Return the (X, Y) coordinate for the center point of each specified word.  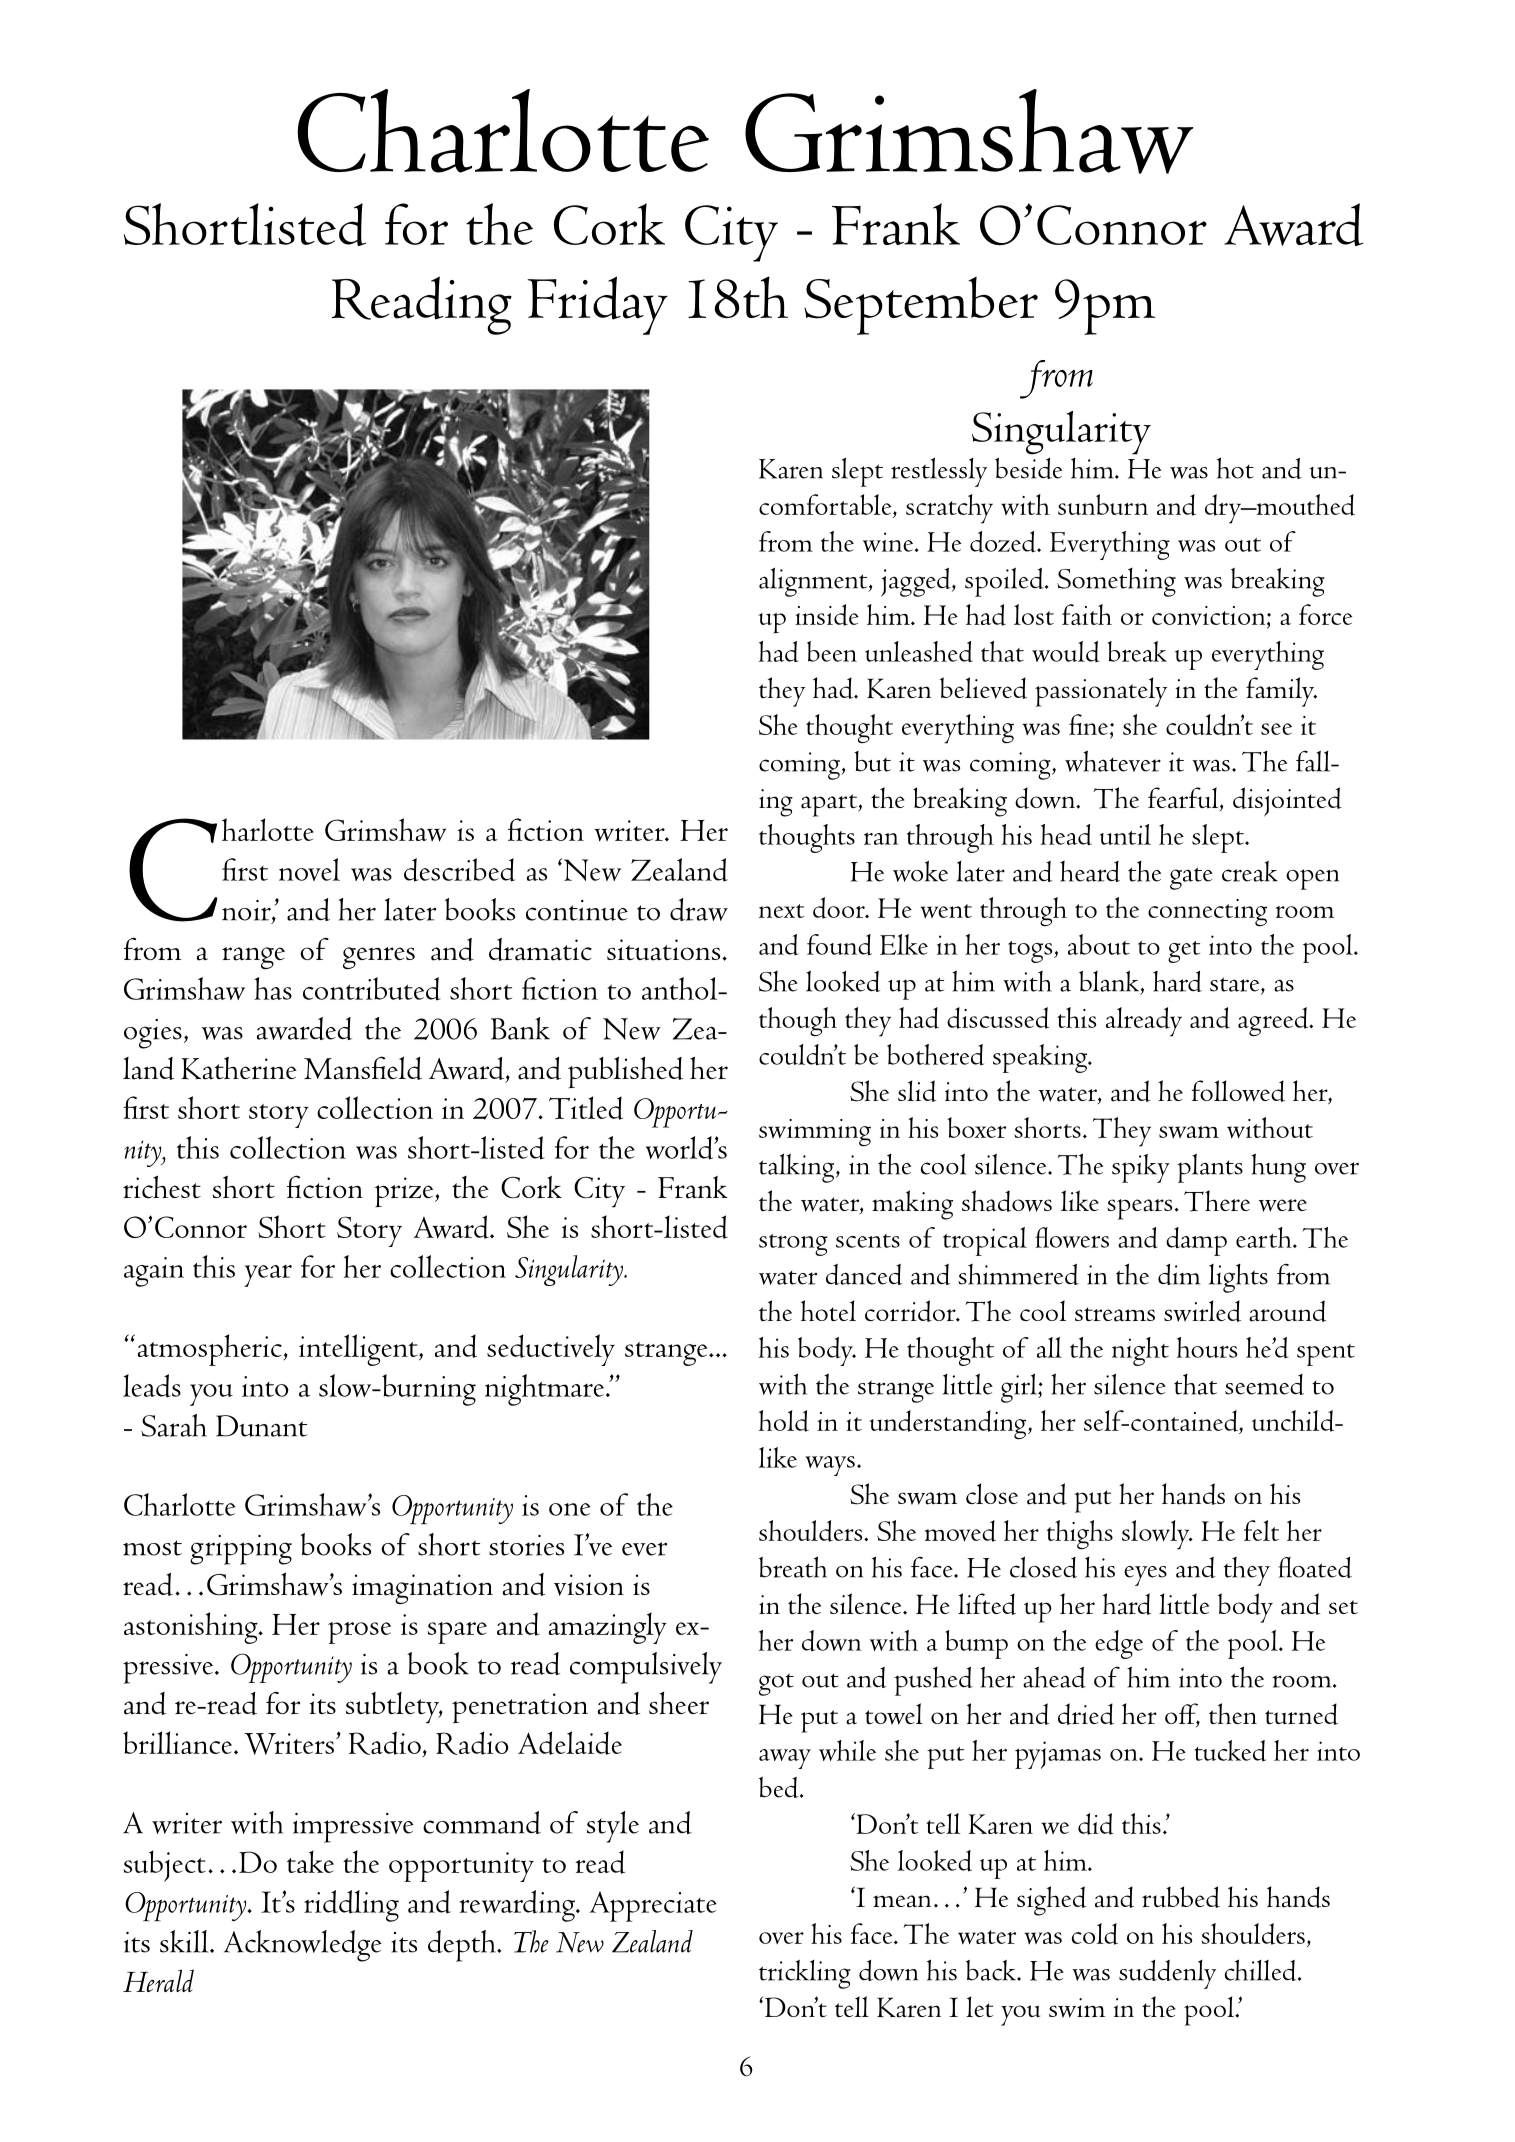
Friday (597, 305)
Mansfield (363, 1068)
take (310, 1861)
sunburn (1103, 504)
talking (798, 1168)
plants (1210, 1168)
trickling (805, 1974)
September (921, 306)
